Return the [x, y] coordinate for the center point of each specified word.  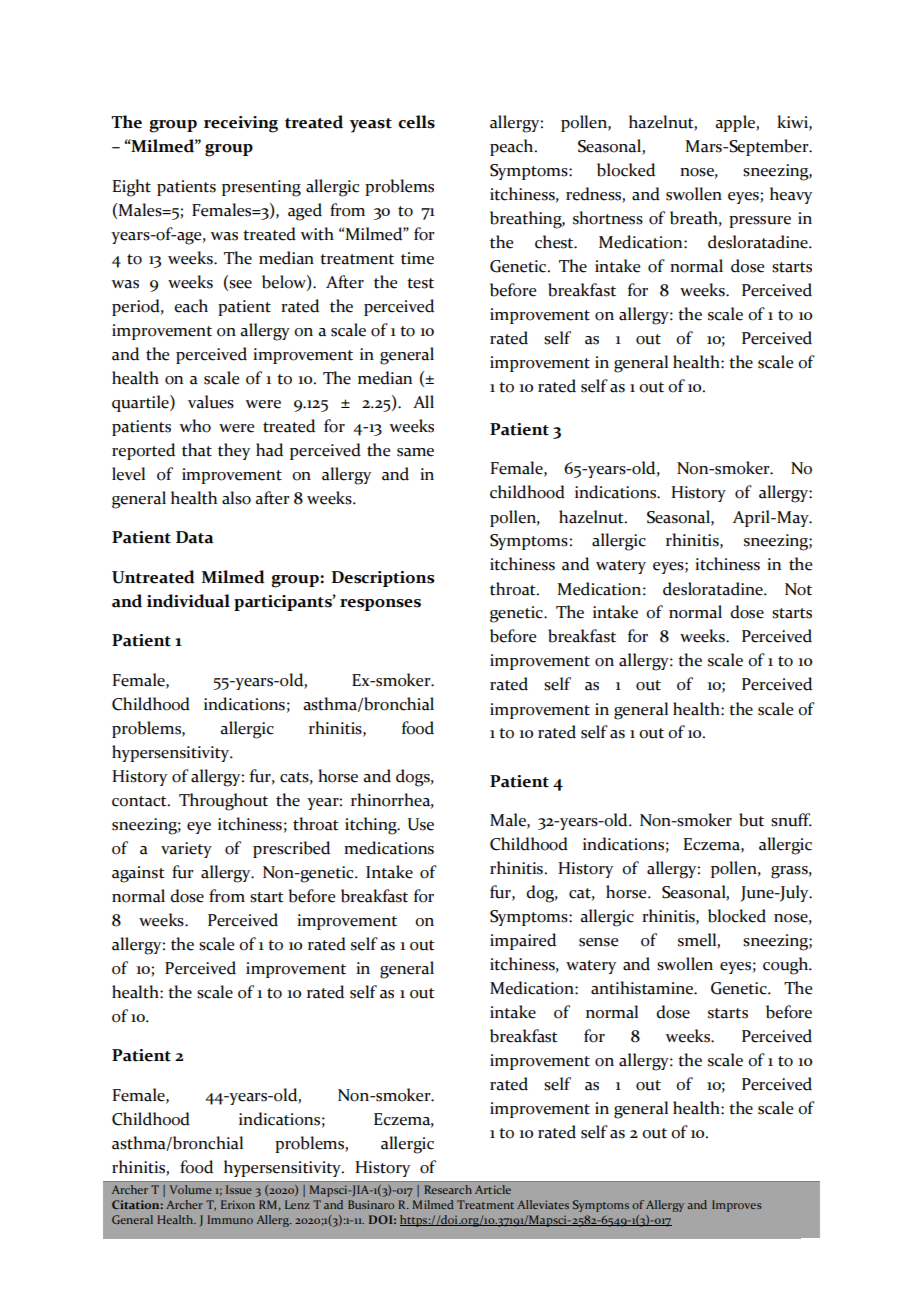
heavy [791, 195]
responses [380, 605]
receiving [241, 124]
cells [416, 122]
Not [798, 589]
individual [188, 601]
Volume [191, 1189]
